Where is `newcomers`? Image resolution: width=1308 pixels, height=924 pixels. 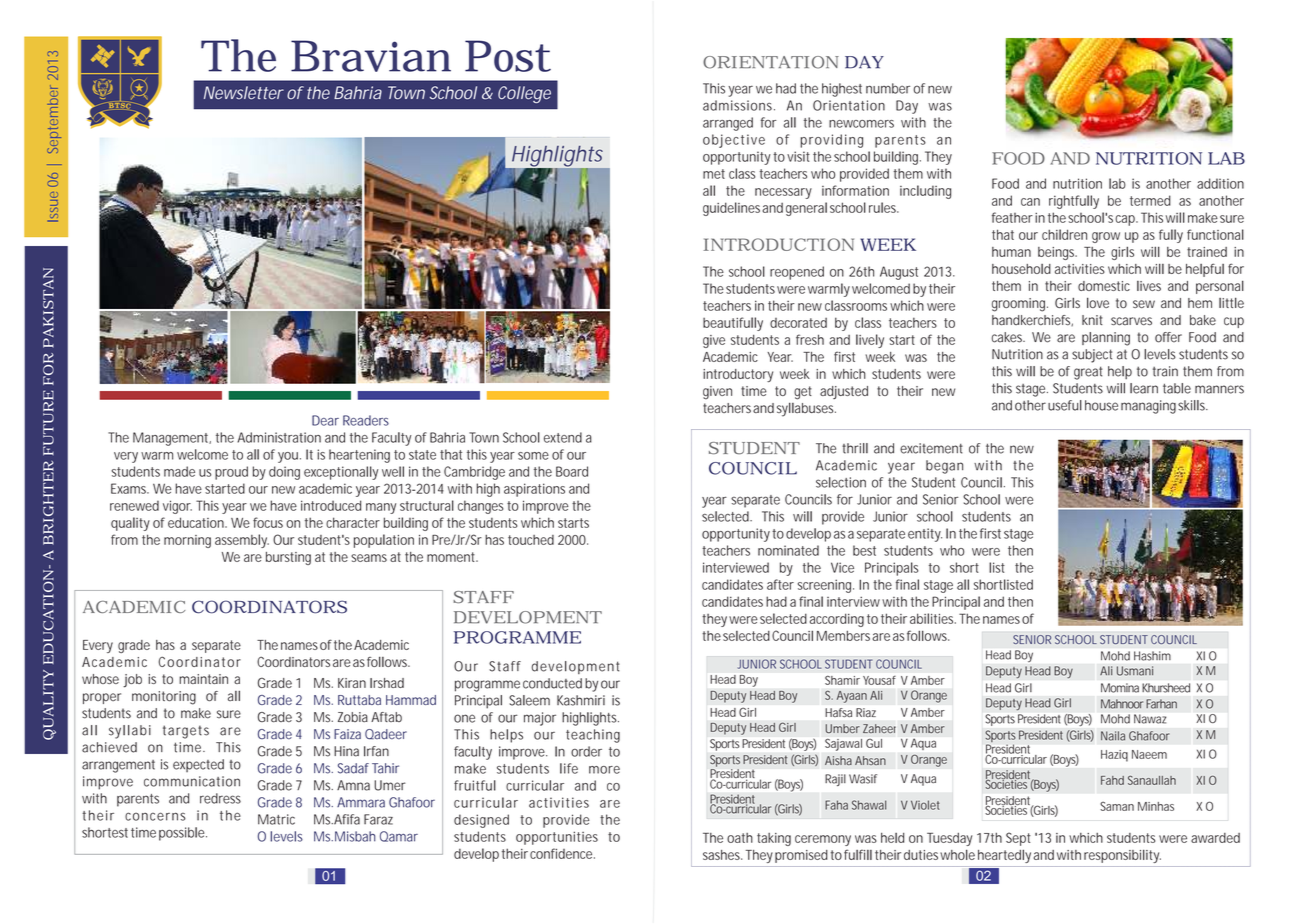
newcomers is located at coordinates (861, 124).
